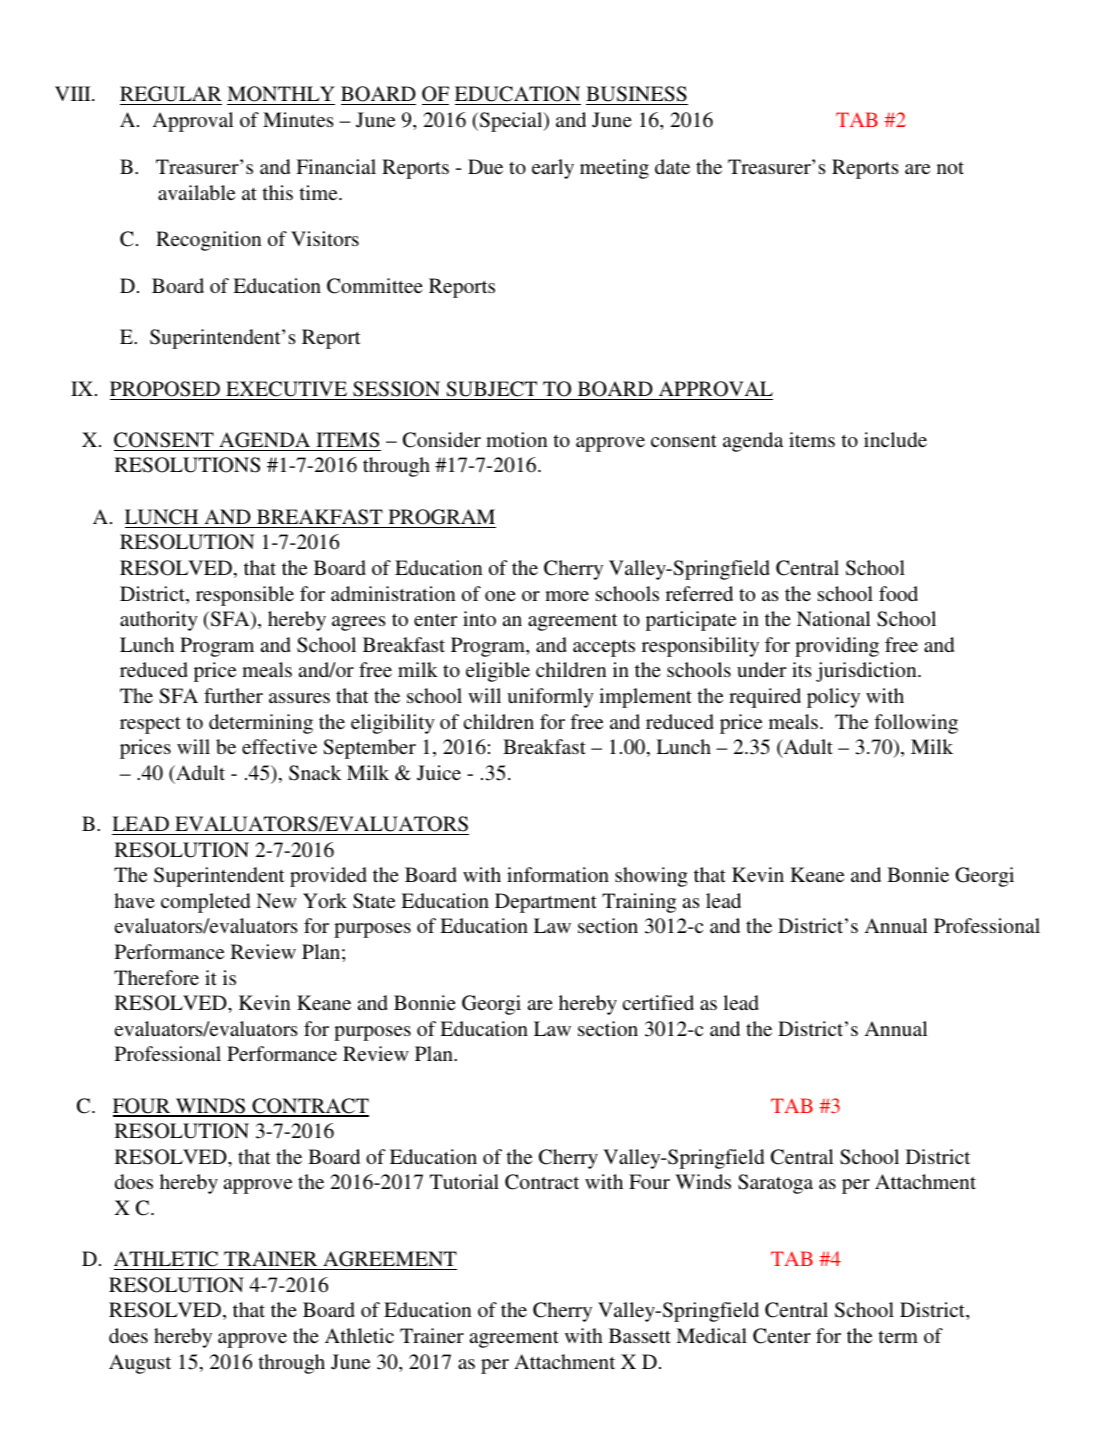 The height and width of the image is (1432, 1107). Describe the element at coordinates (205, 903) in the image. I see `completed` at that location.
